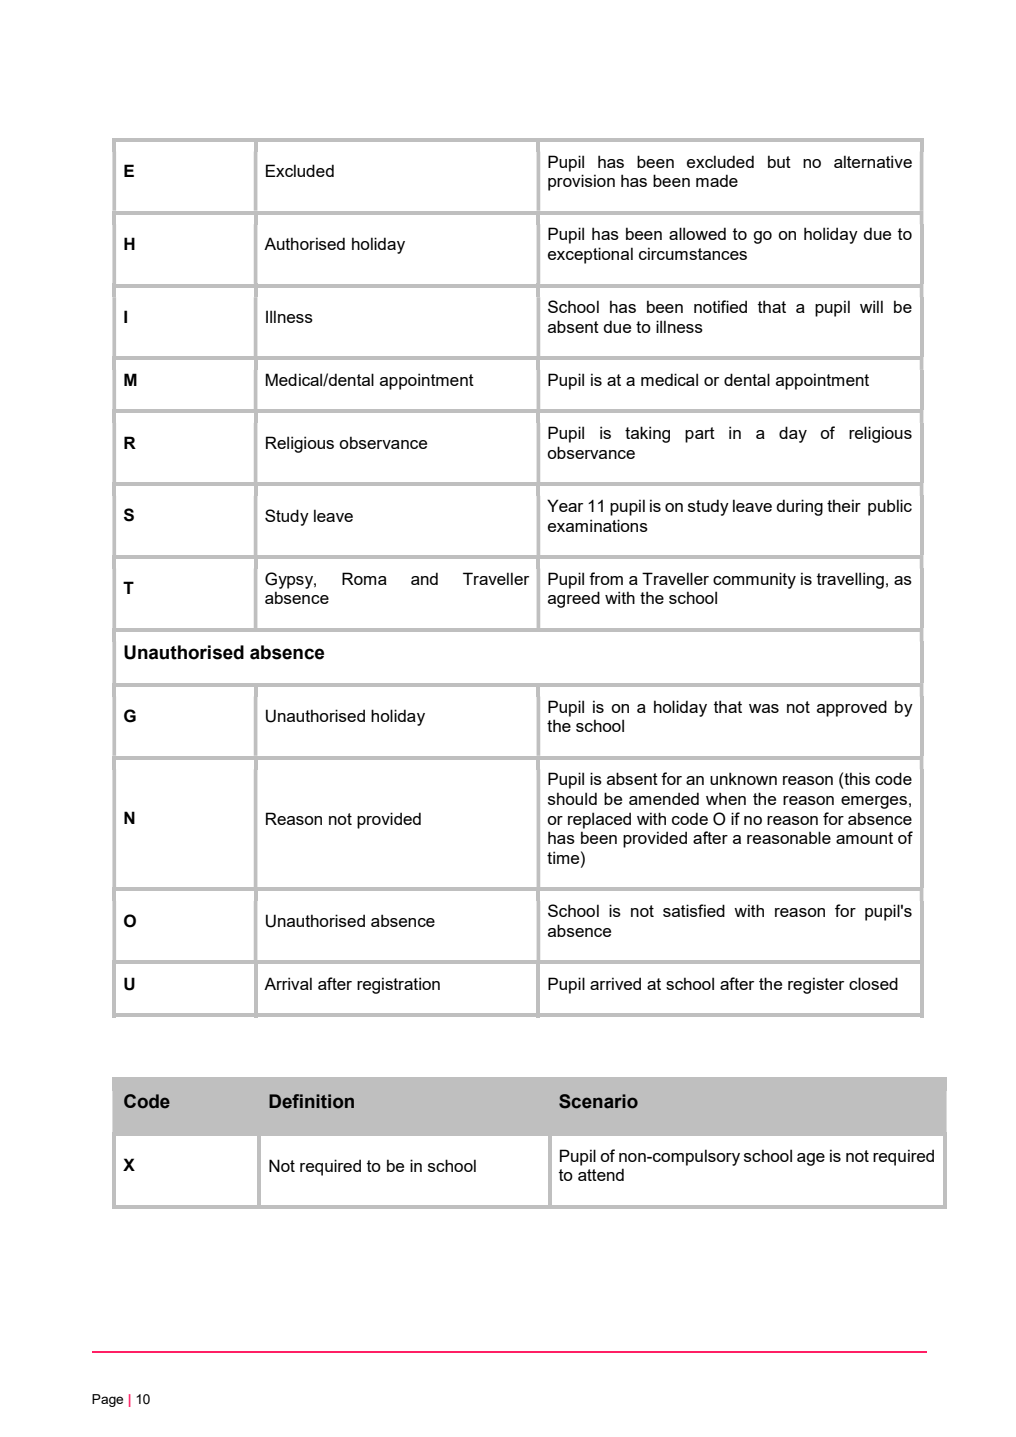 The image size is (1016, 1437). Describe the element at coordinates (799, 507) in the page. I see `during` at that location.
